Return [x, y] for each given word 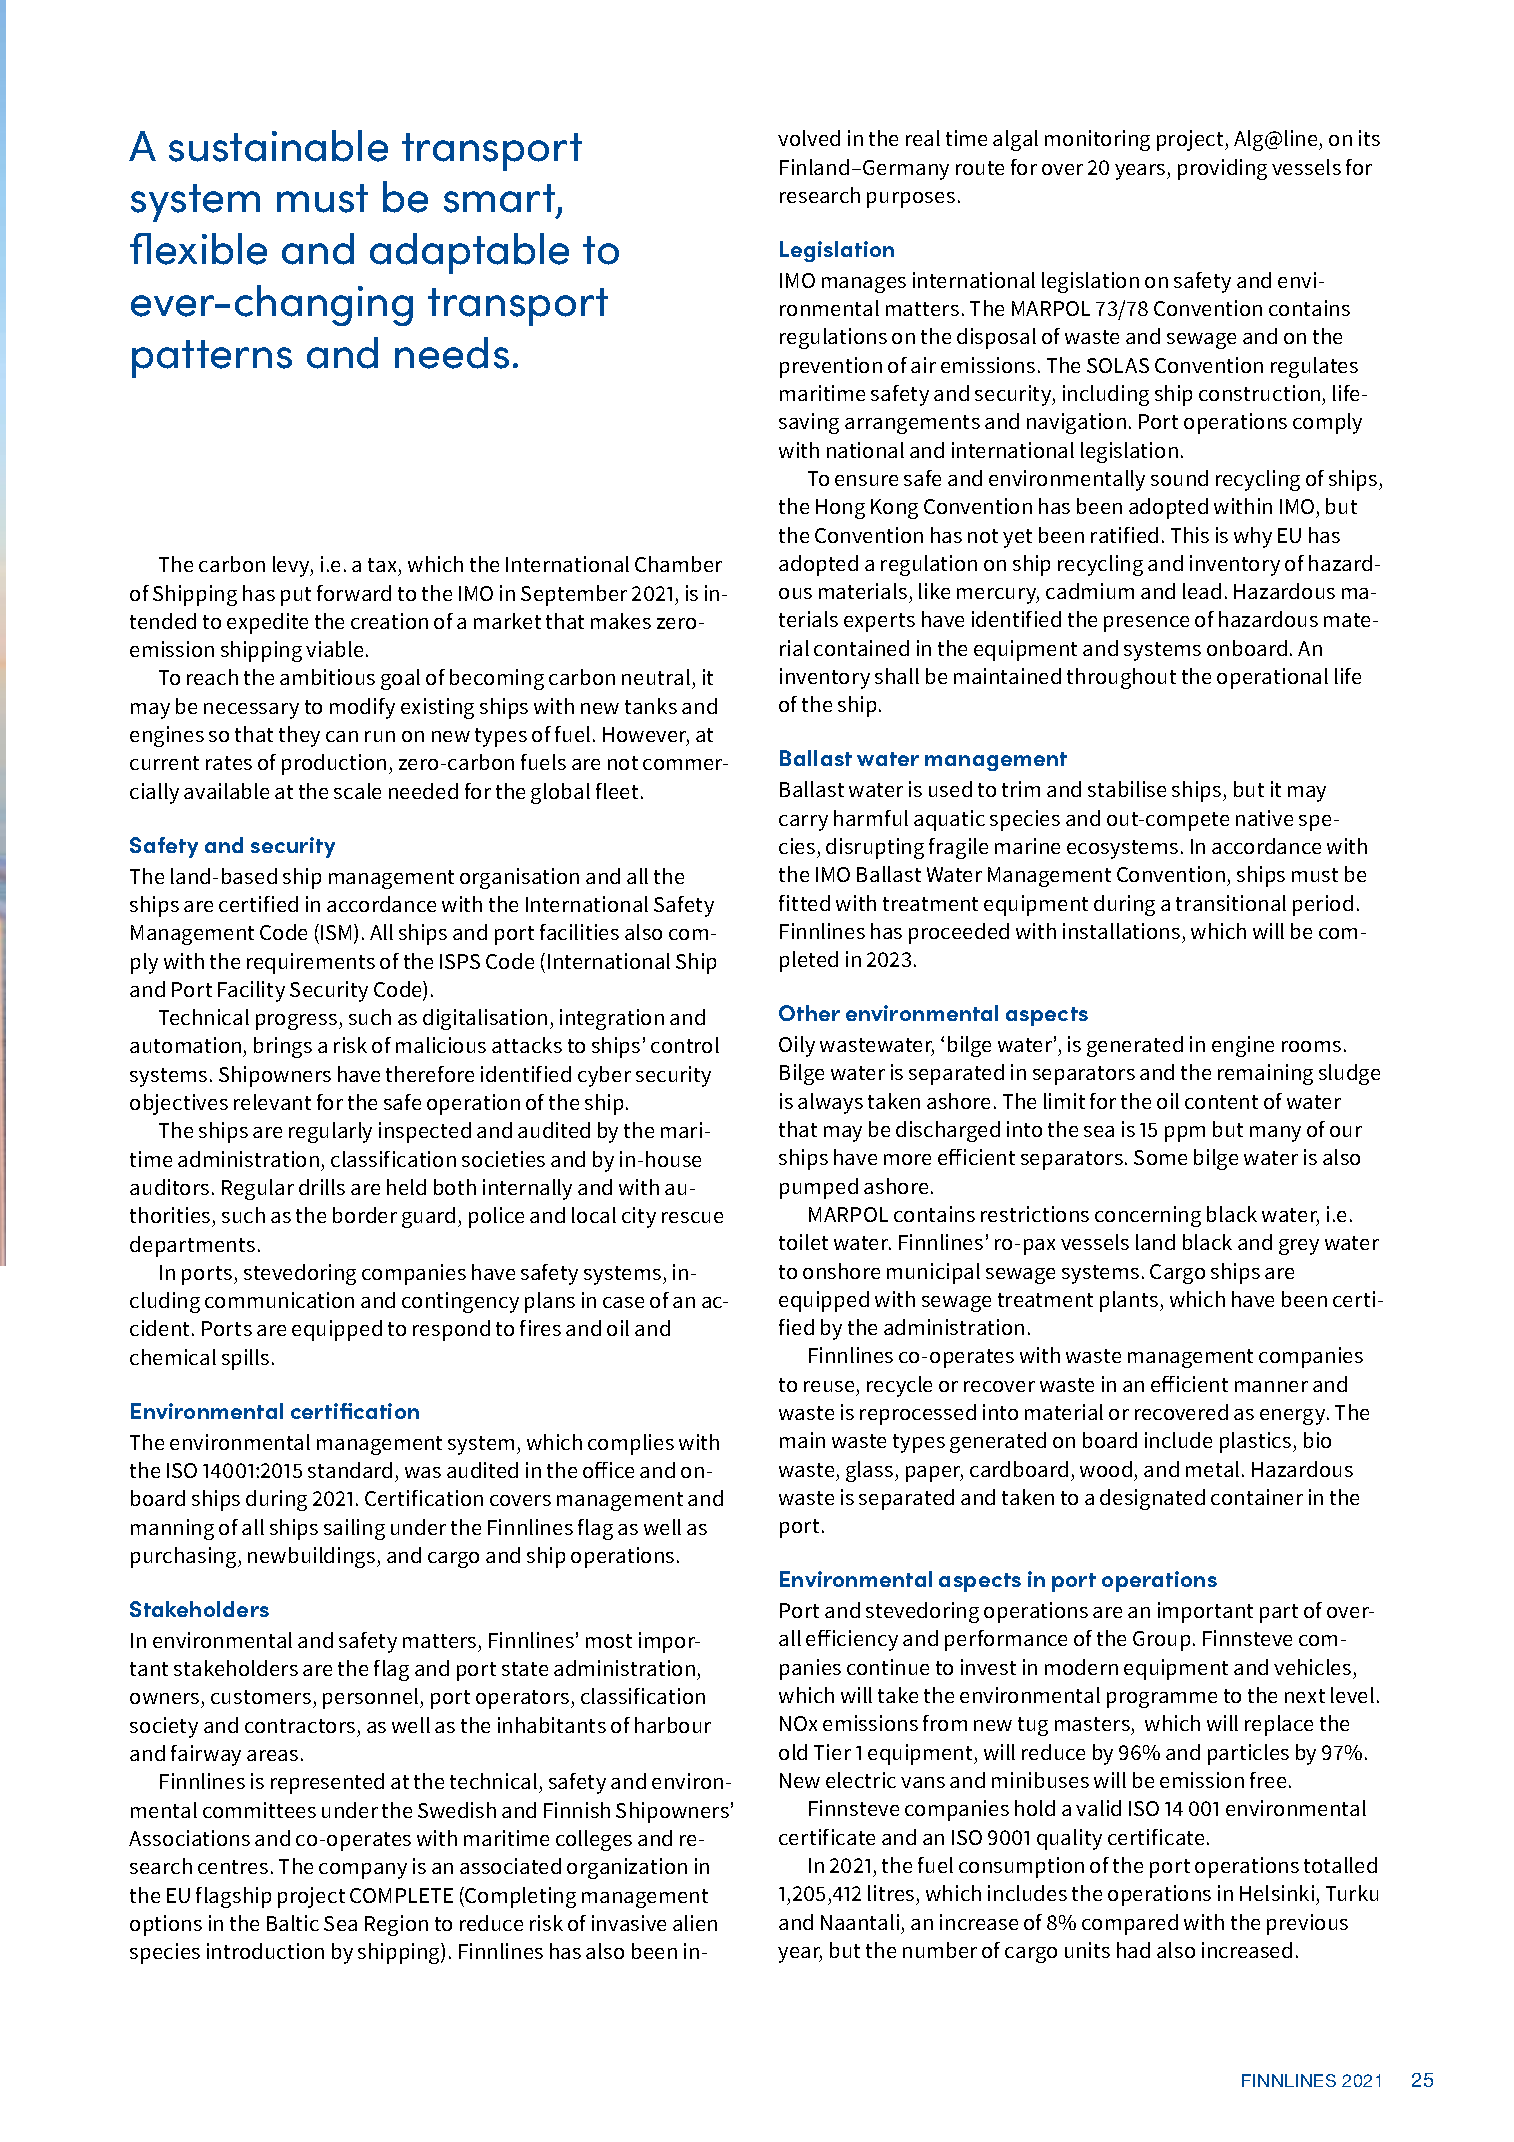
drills [322, 1187]
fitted [804, 903]
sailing [354, 1529]
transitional [1231, 903]
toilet [803, 1242]
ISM [336, 932]
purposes [911, 200]
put [296, 596]
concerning [1148, 1216]
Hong [840, 509]
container [1257, 1497]
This [1190, 535]
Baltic [293, 1923]
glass [871, 1471]
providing [1222, 169]
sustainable [278, 146]
